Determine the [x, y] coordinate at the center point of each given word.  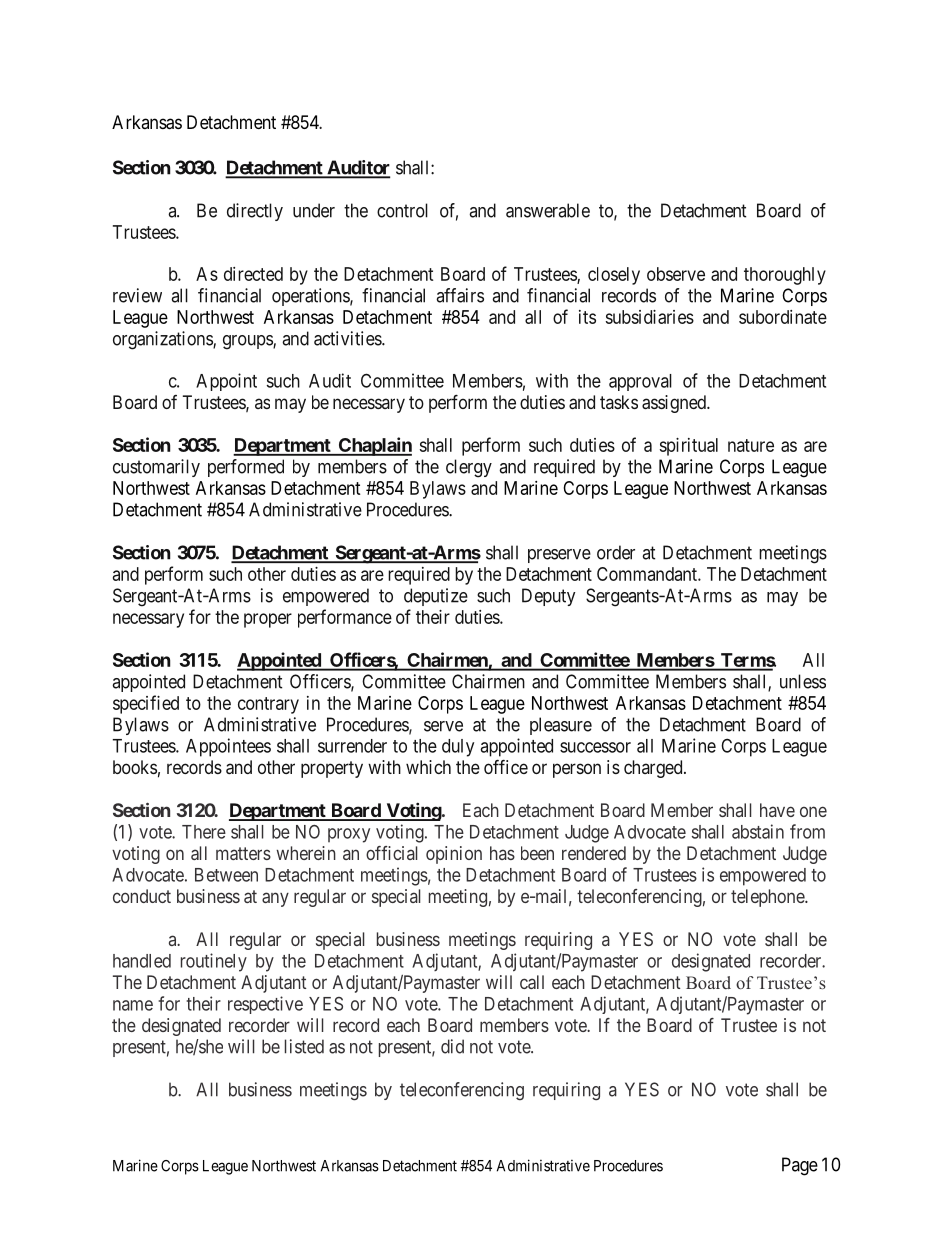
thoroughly [785, 276]
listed [304, 1046]
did [452, 1046]
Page [800, 1166]
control [402, 210]
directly [255, 212]
